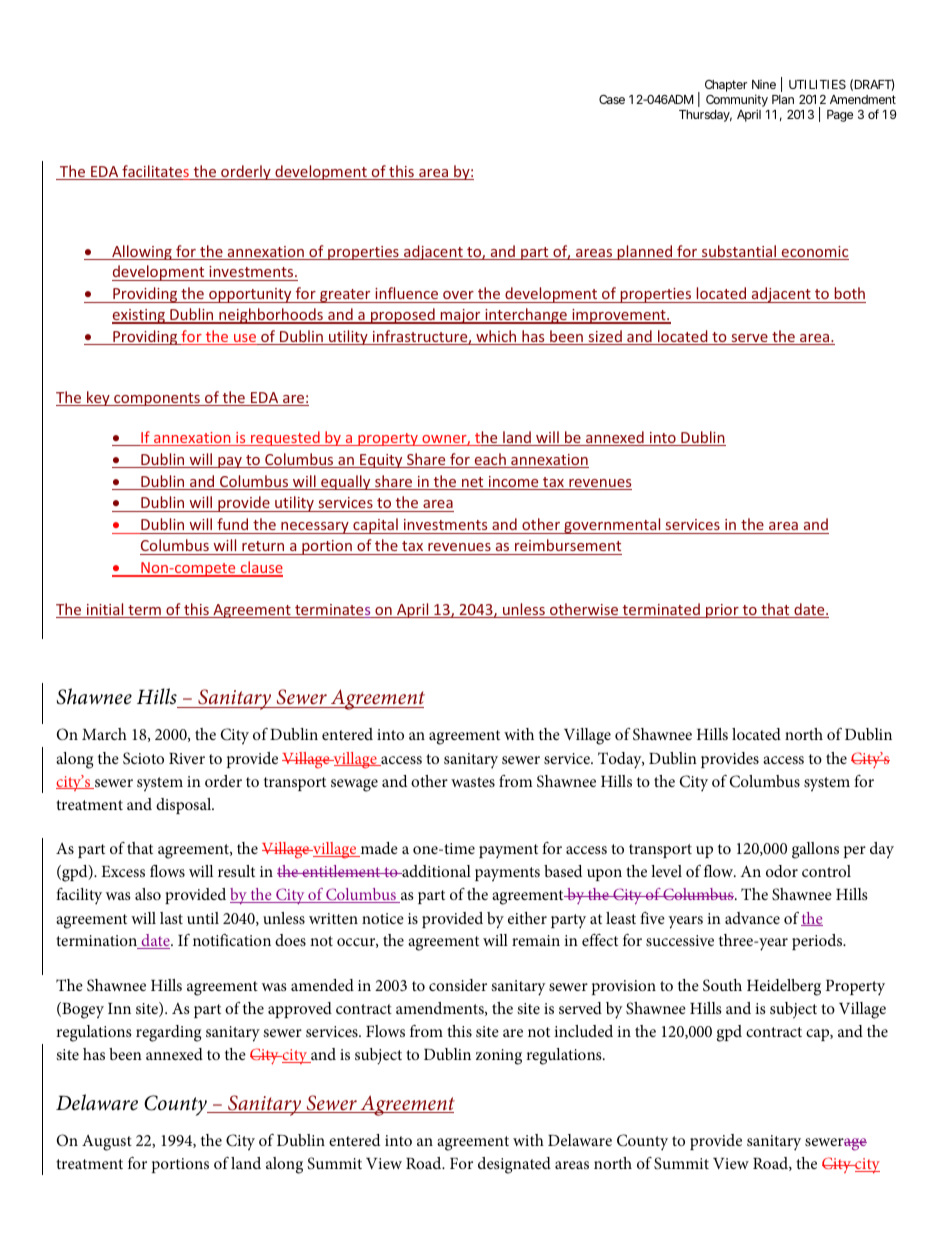 Image resolution: width=952 pixels, height=1233 pixels. I want to click on components, so click(157, 399).
